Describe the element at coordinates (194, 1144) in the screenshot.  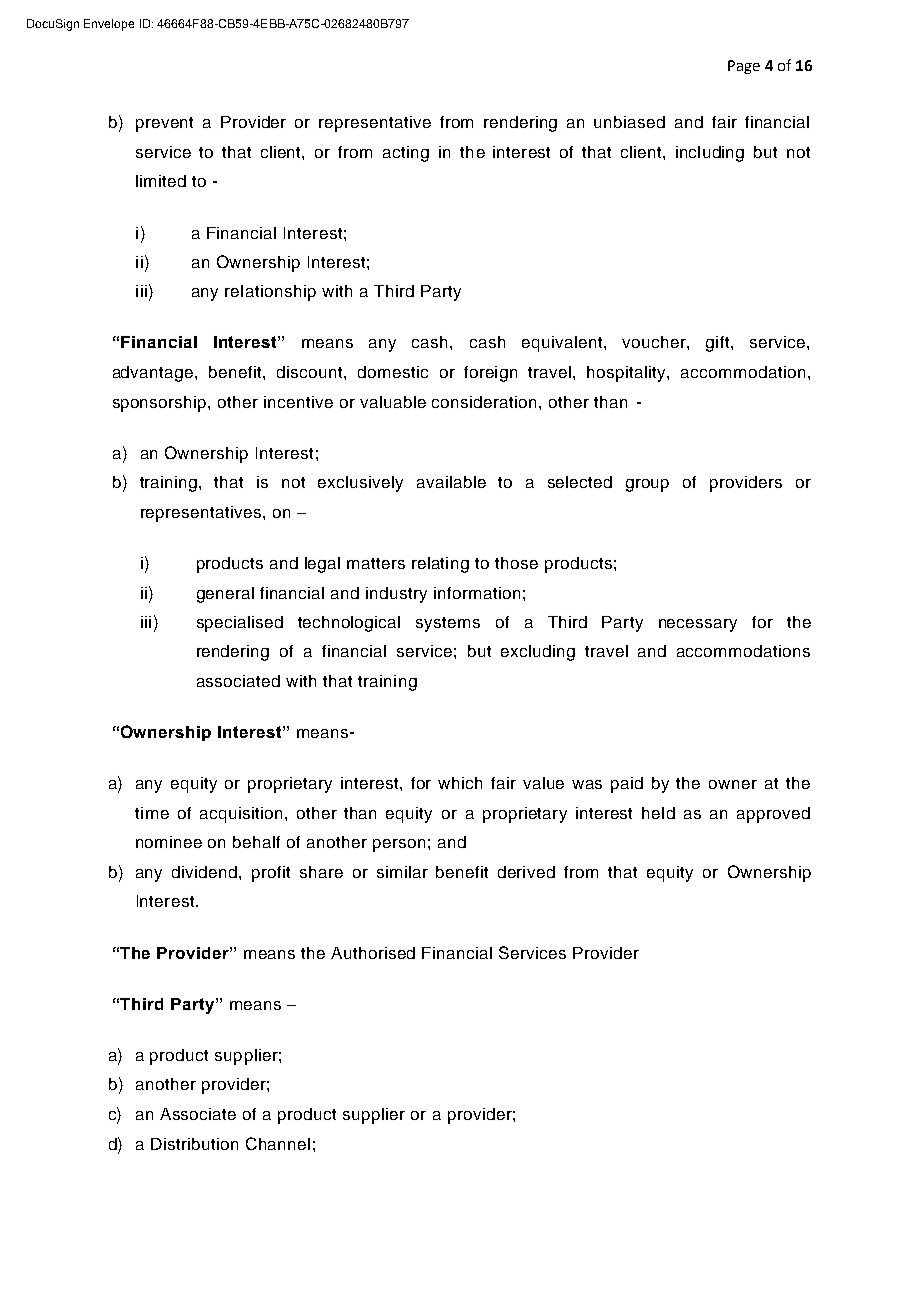
I see `Distribution` at that location.
